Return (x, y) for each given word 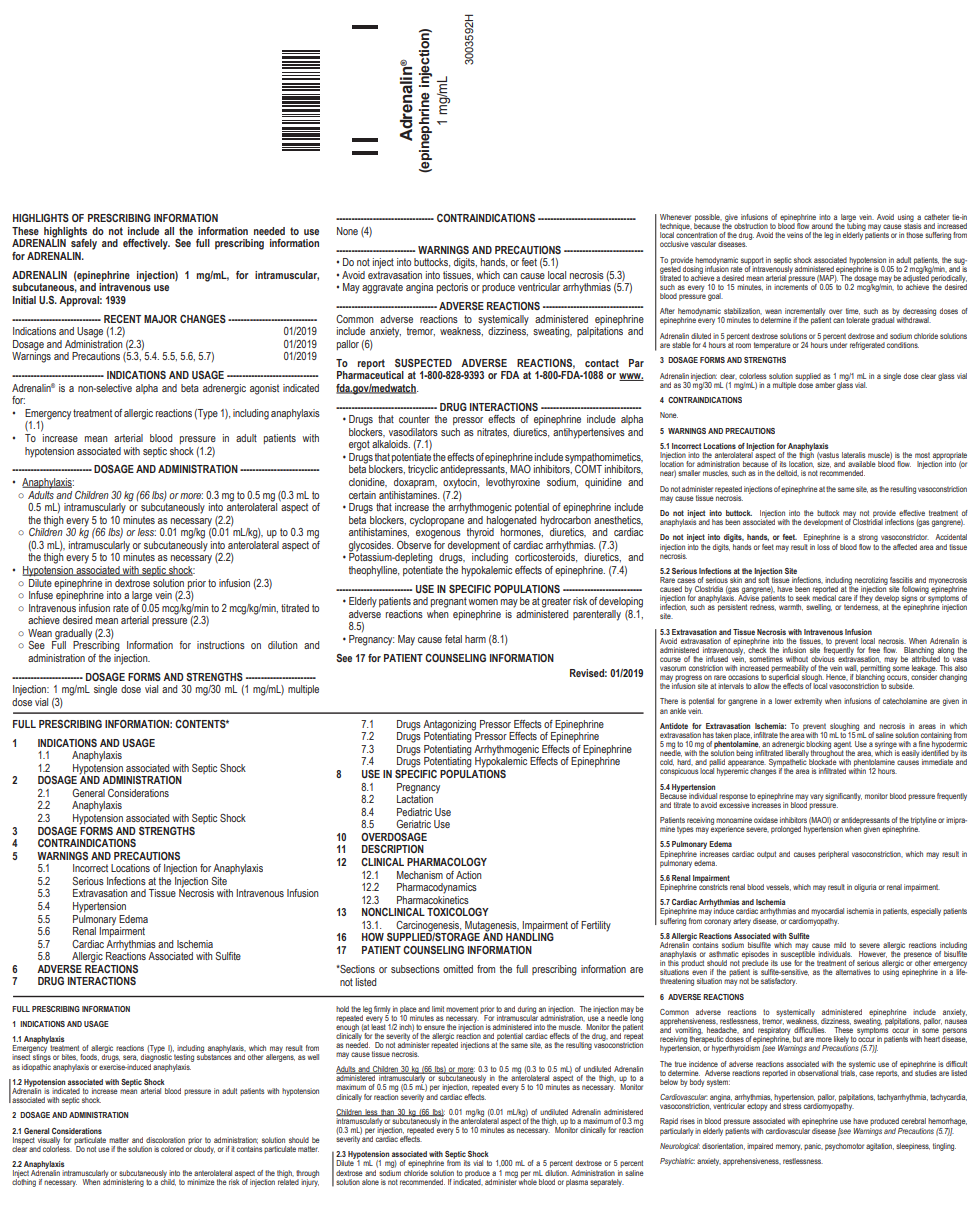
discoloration (165, 1140)
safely (83, 243)
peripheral (833, 855)
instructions (221, 645)
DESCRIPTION (393, 849)
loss (823, 545)
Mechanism (420, 875)
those (914, 235)
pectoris (452, 288)
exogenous (438, 534)
